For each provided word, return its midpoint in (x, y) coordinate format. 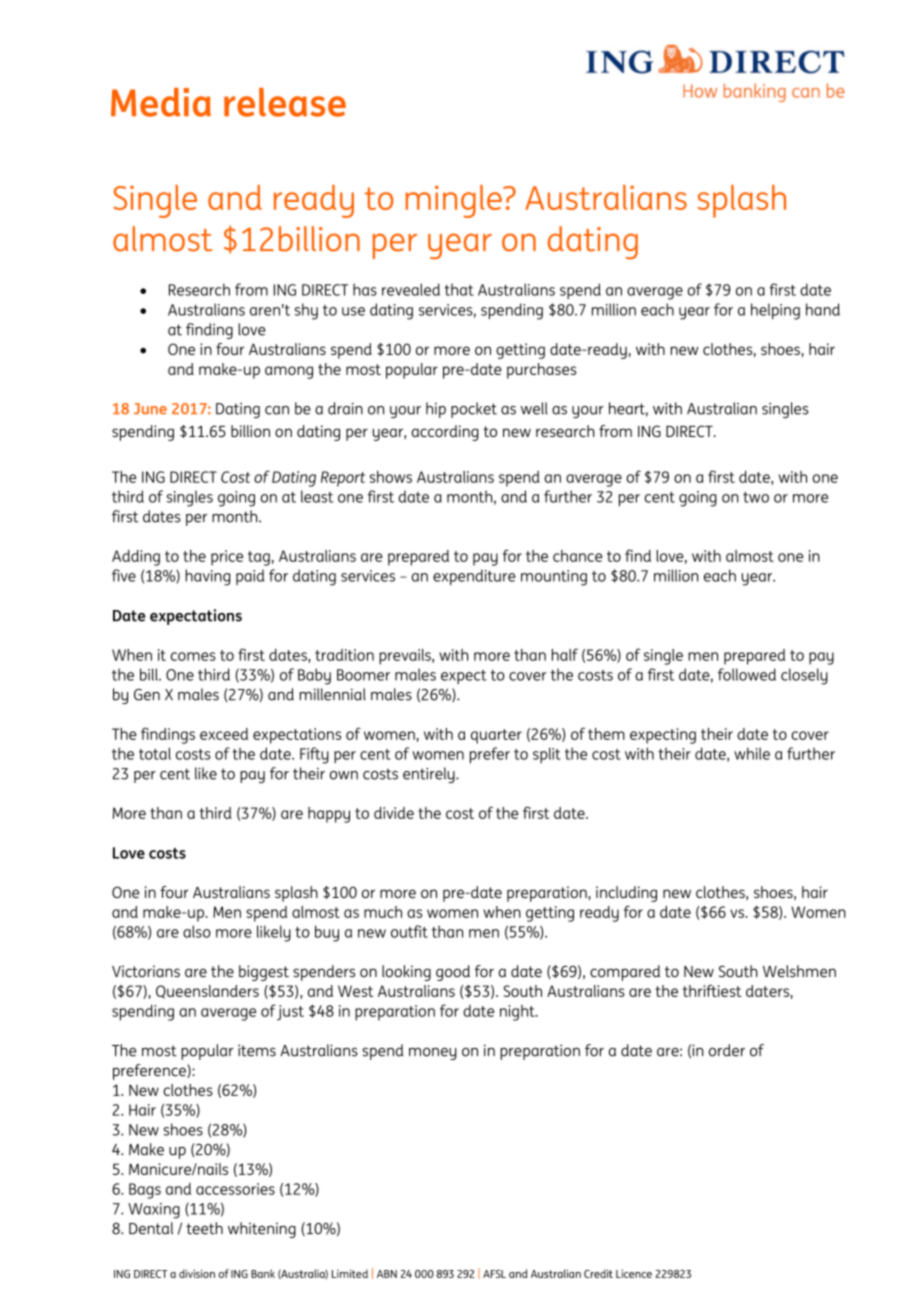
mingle (454, 201)
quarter (496, 736)
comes (193, 656)
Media (161, 102)
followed (747, 674)
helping (775, 311)
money (433, 1054)
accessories (235, 1189)
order (727, 1050)
